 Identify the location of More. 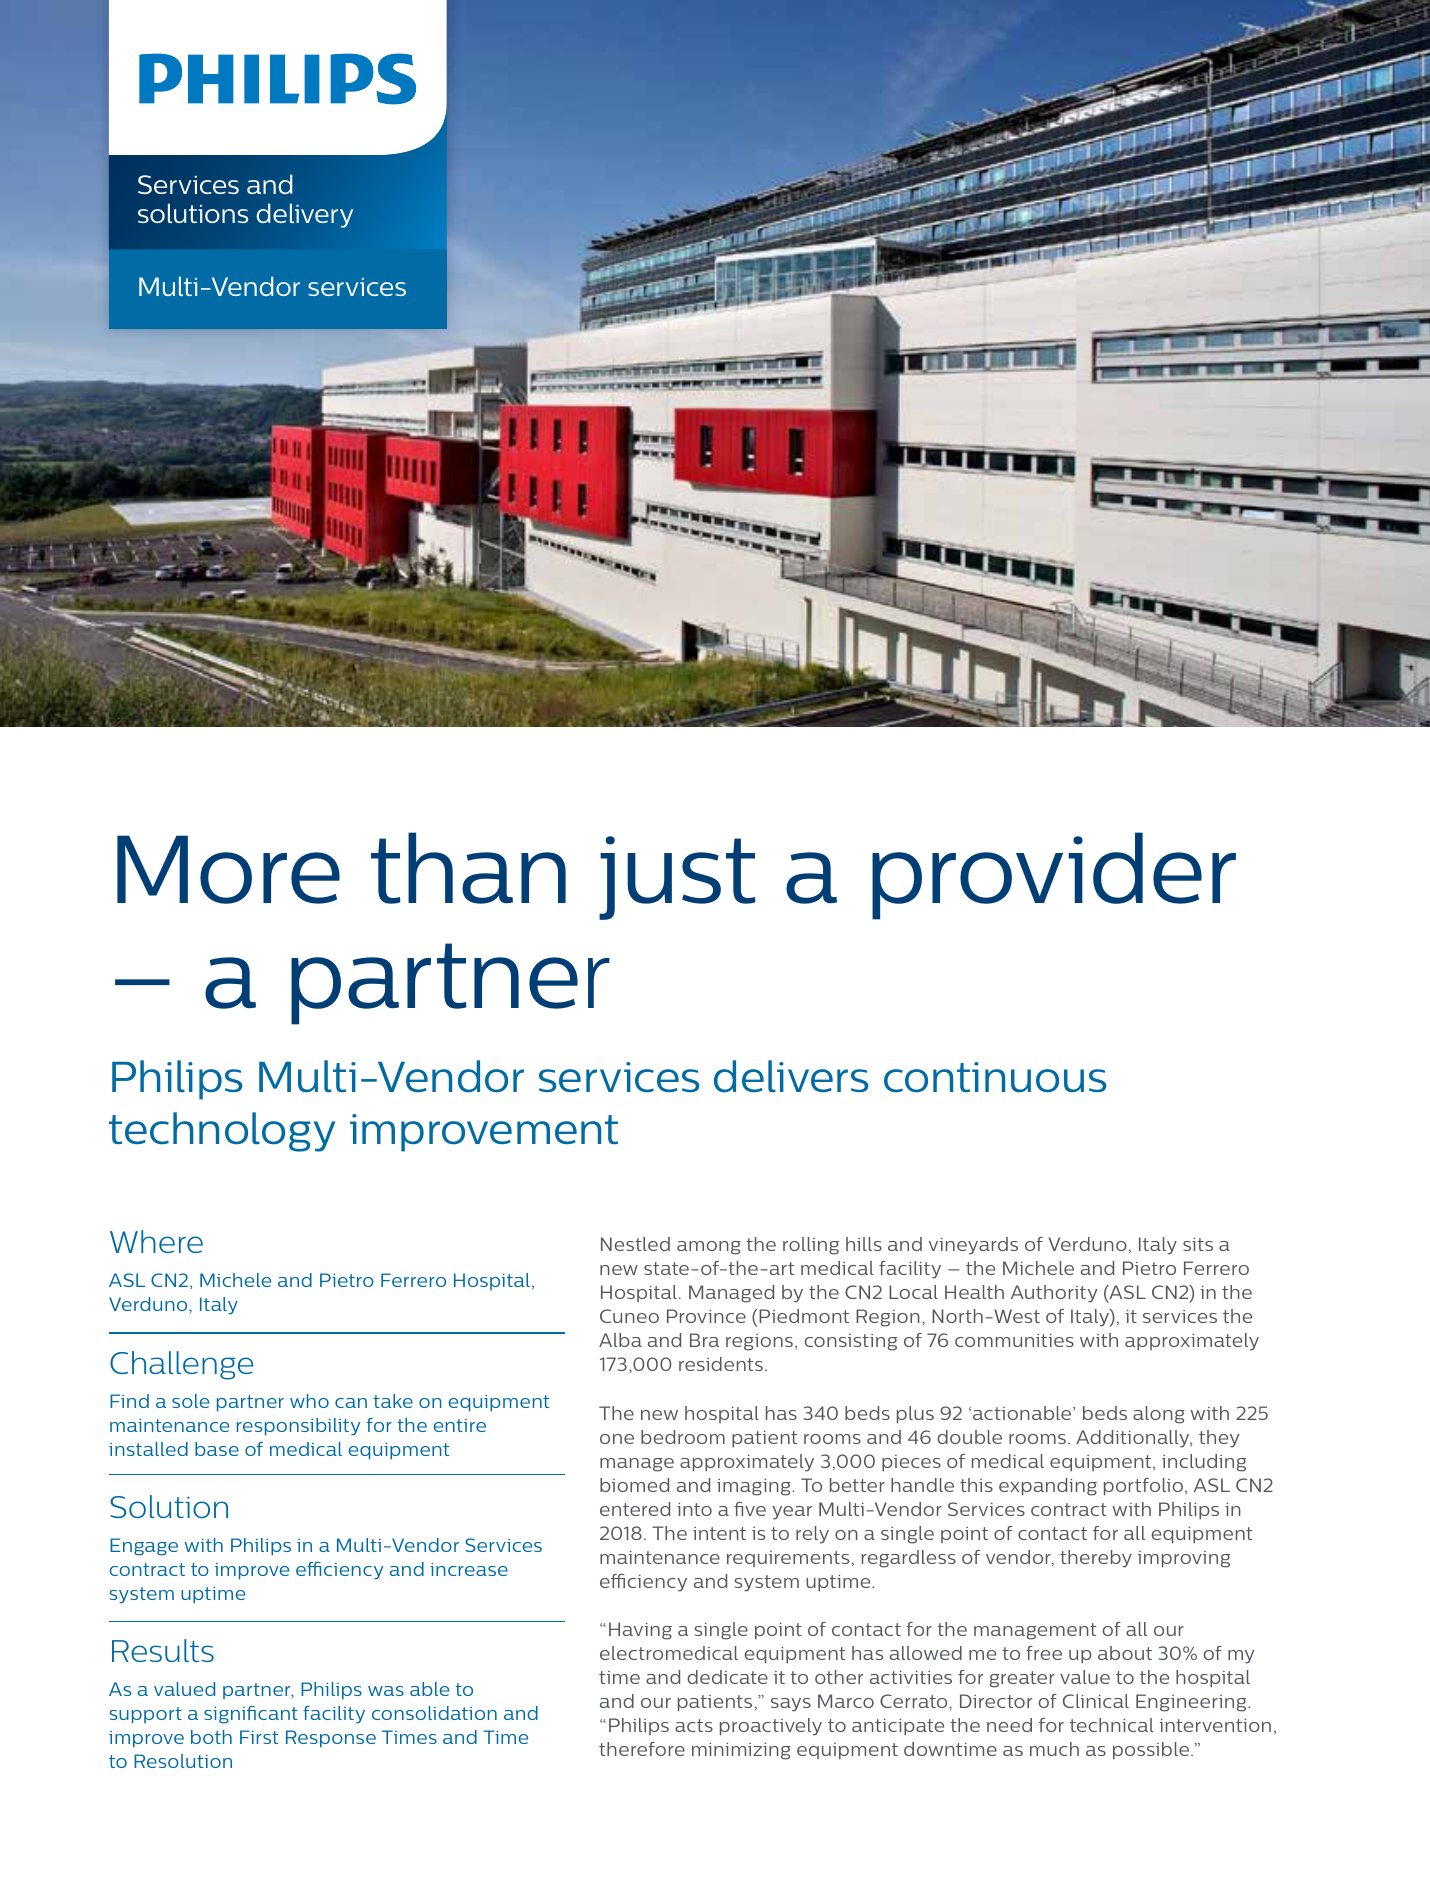
(228, 869).
